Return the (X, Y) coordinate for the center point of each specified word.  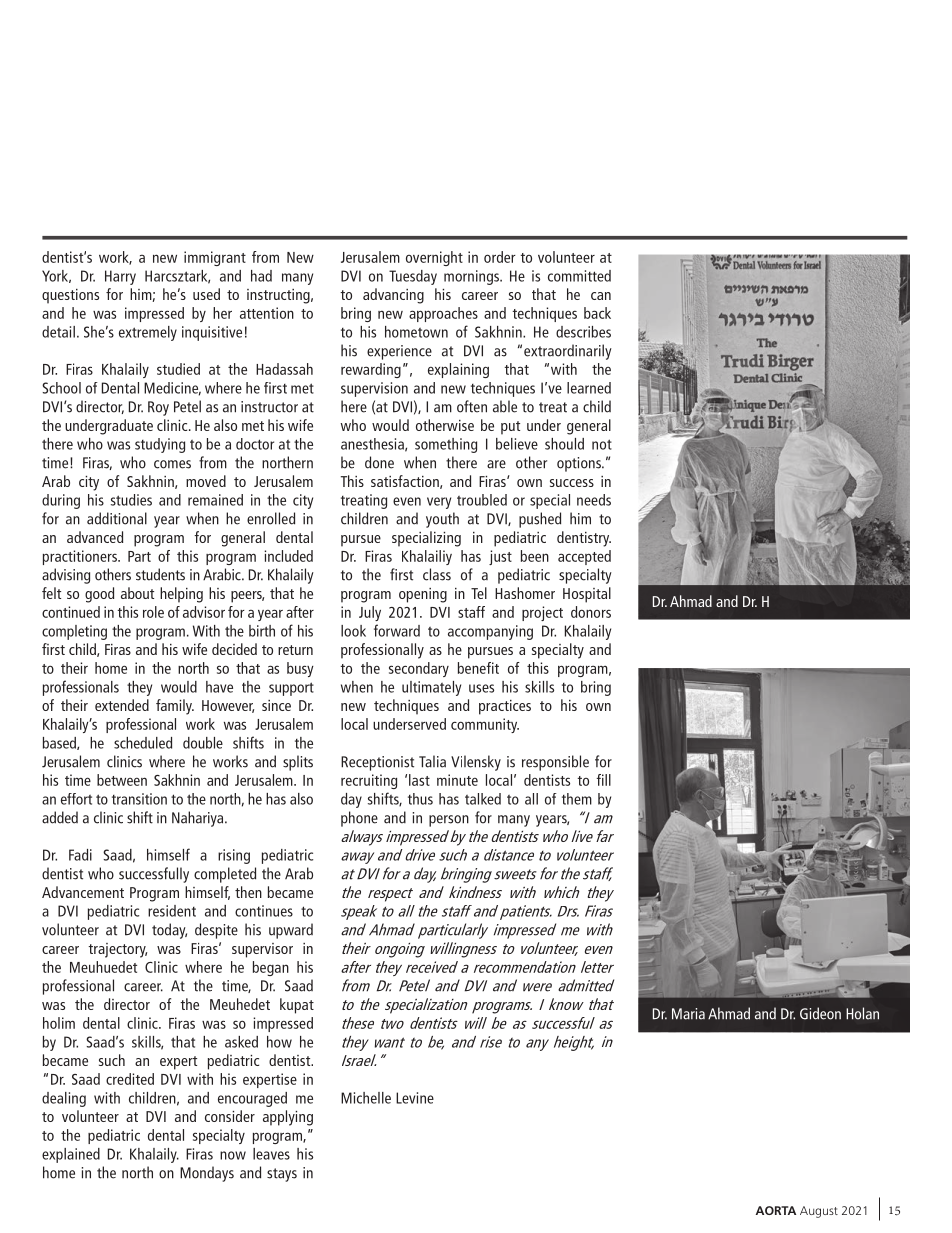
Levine (415, 1098)
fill (604, 780)
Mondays (207, 1174)
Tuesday (413, 277)
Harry (120, 277)
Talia (432, 761)
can (601, 296)
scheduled (143, 743)
